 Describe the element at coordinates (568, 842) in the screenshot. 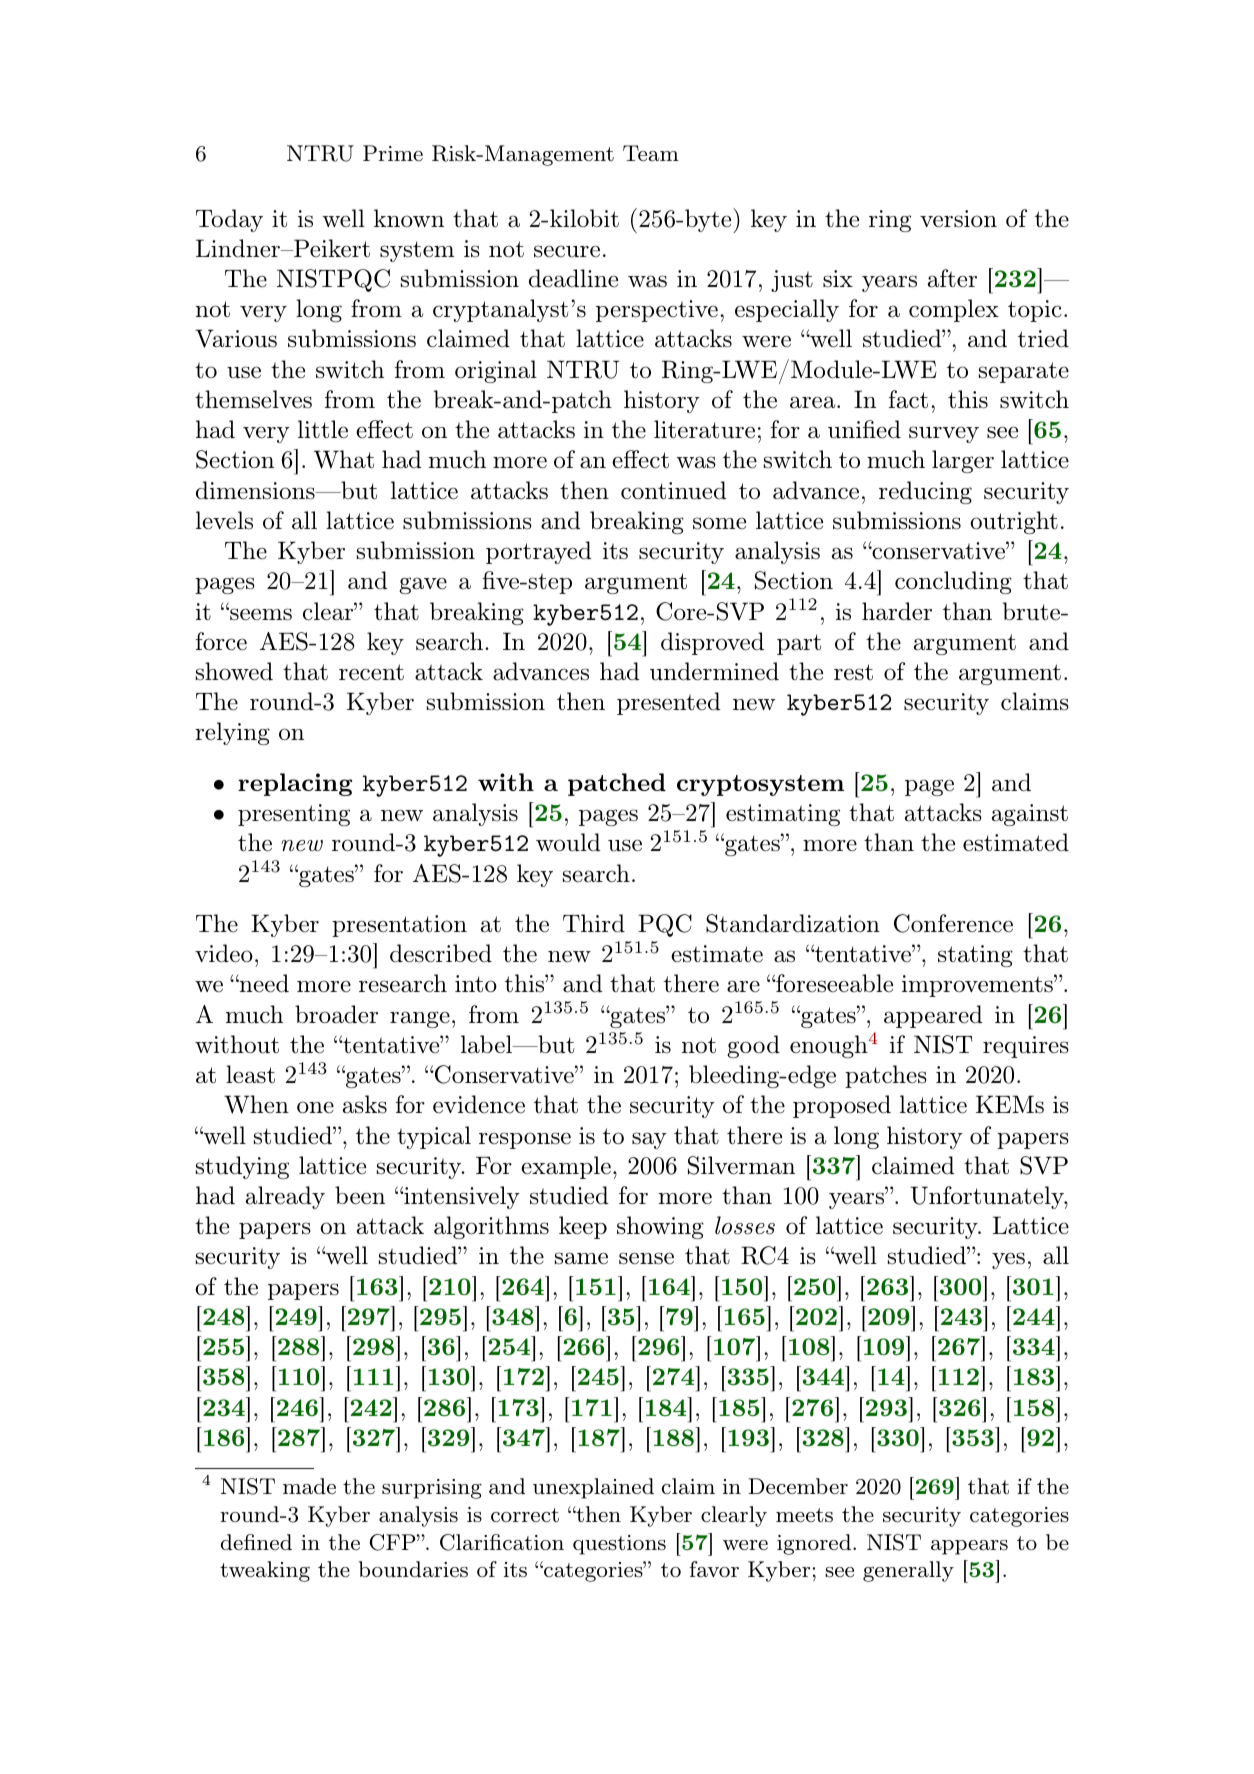

I see `would` at that location.
